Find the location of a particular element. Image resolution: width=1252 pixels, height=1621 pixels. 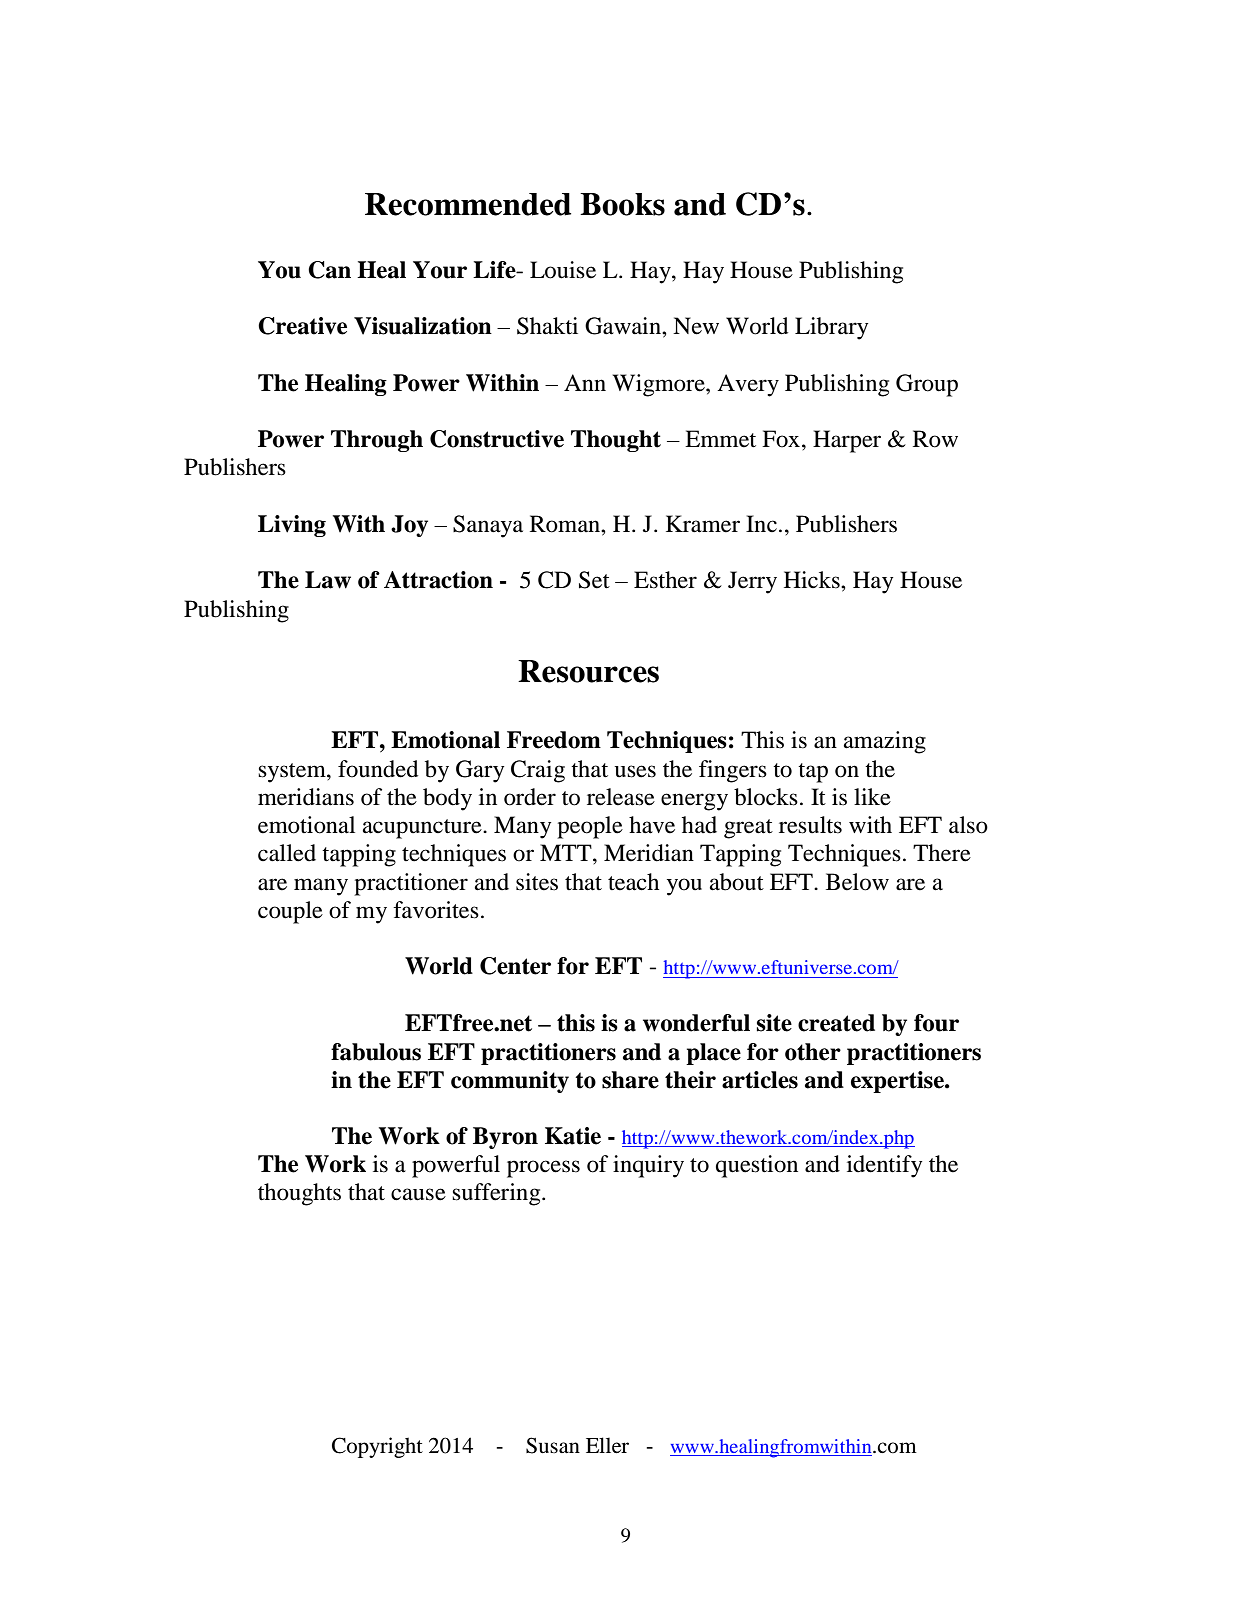

Copyright is located at coordinates (377, 1447).
